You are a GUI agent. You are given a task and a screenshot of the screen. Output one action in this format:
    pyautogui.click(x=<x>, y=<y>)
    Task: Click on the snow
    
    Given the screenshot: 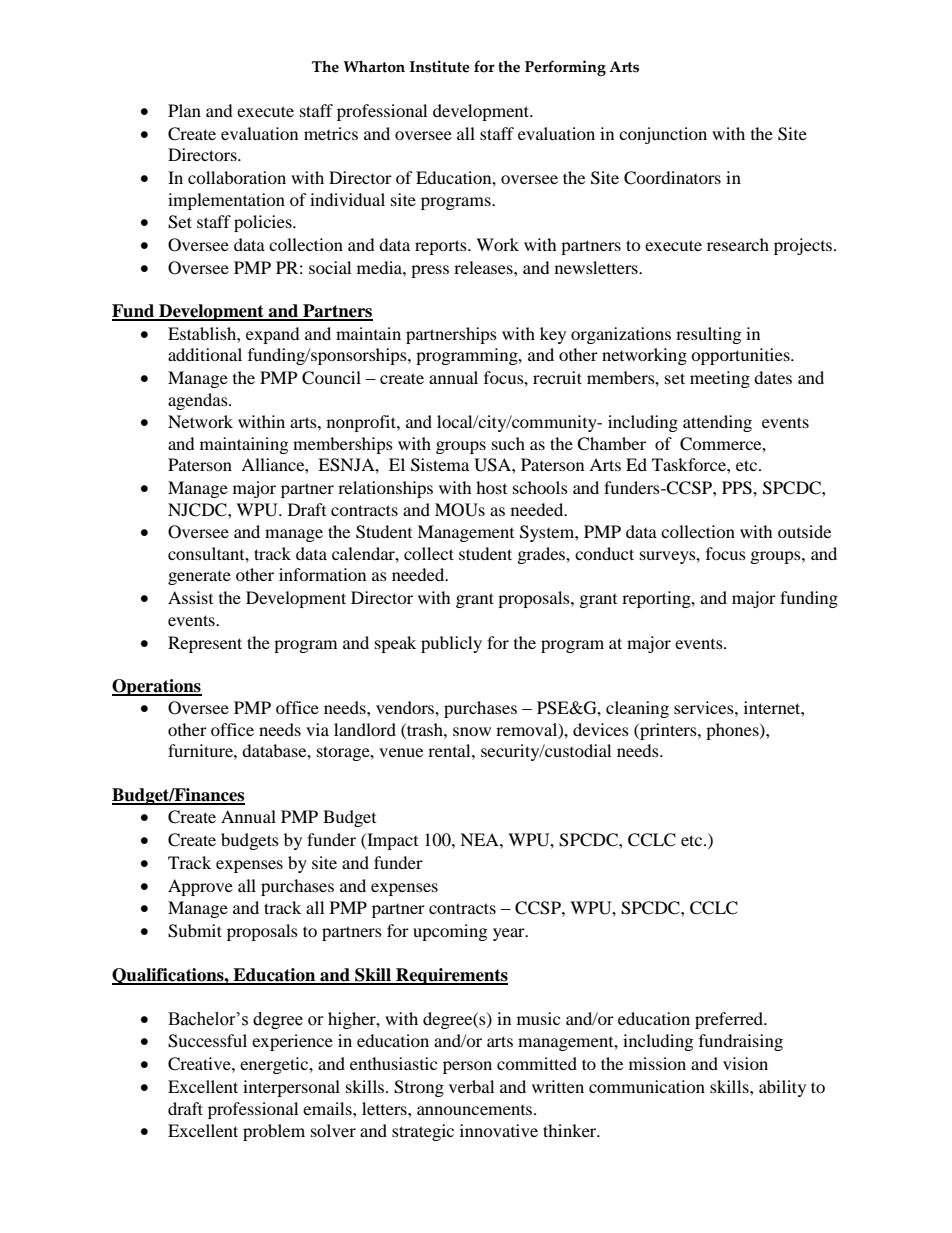 What is the action you would take?
    pyautogui.click(x=472, y=731)
